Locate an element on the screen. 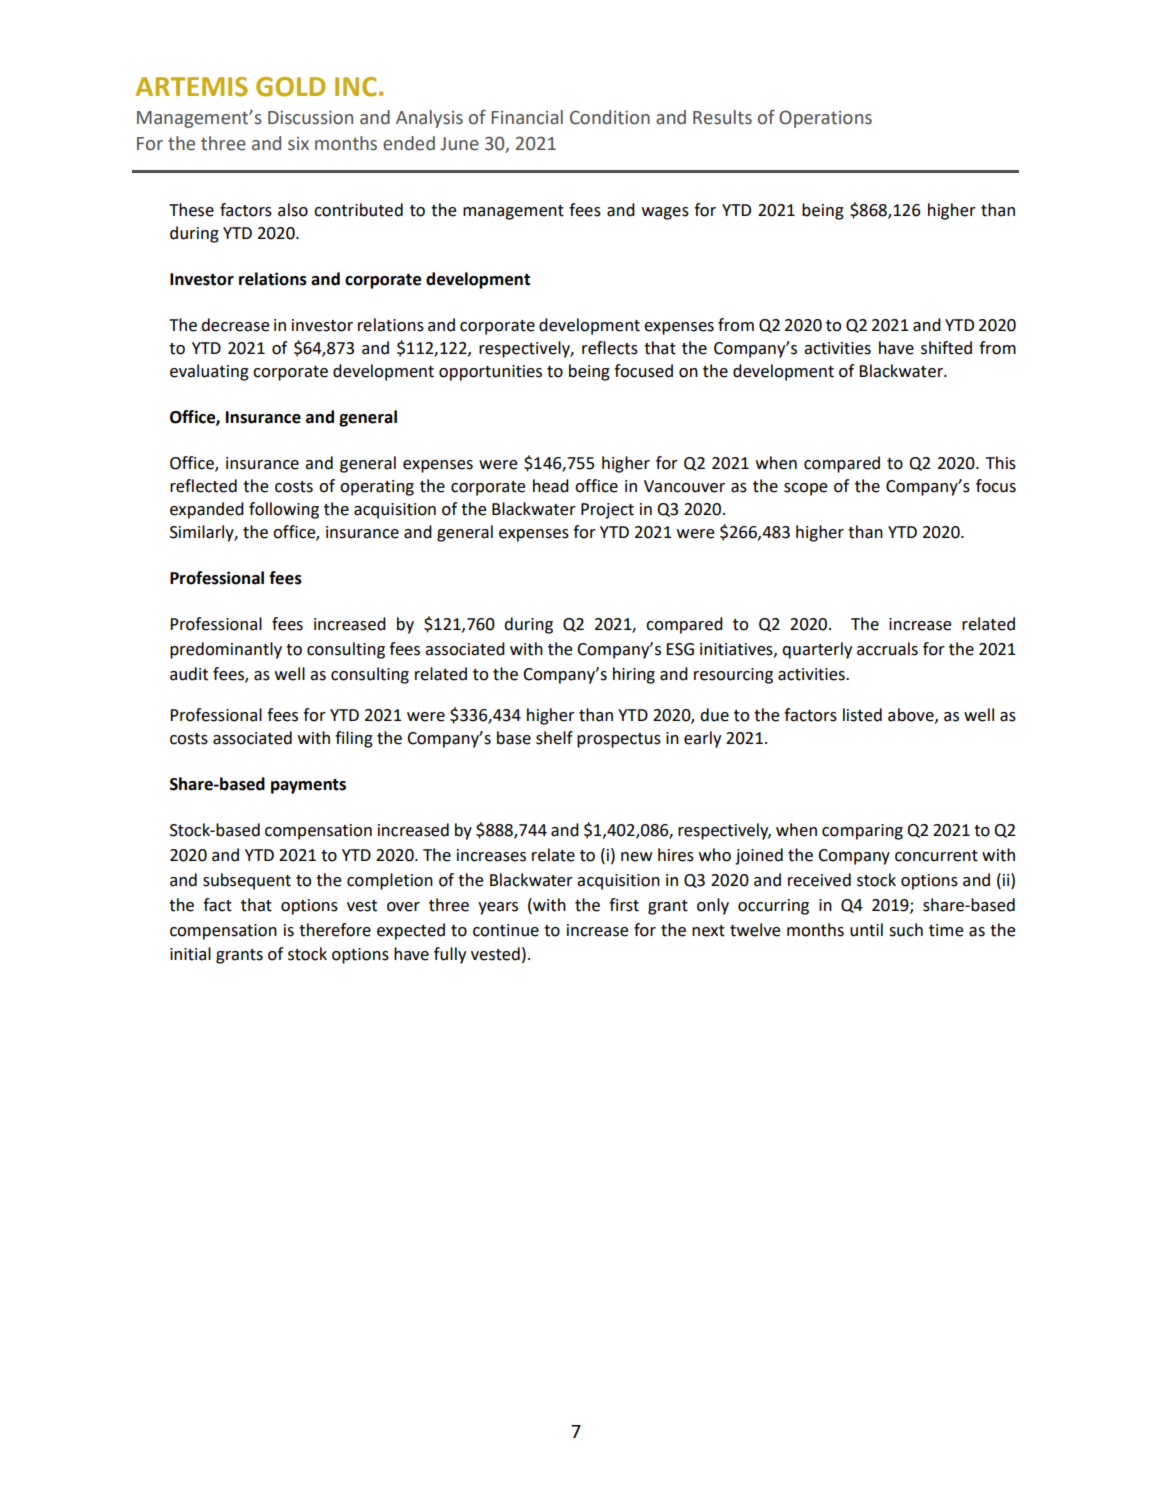 This screenshot has width=1152, height=1491. reflects is located at coordinates (610, 348).
